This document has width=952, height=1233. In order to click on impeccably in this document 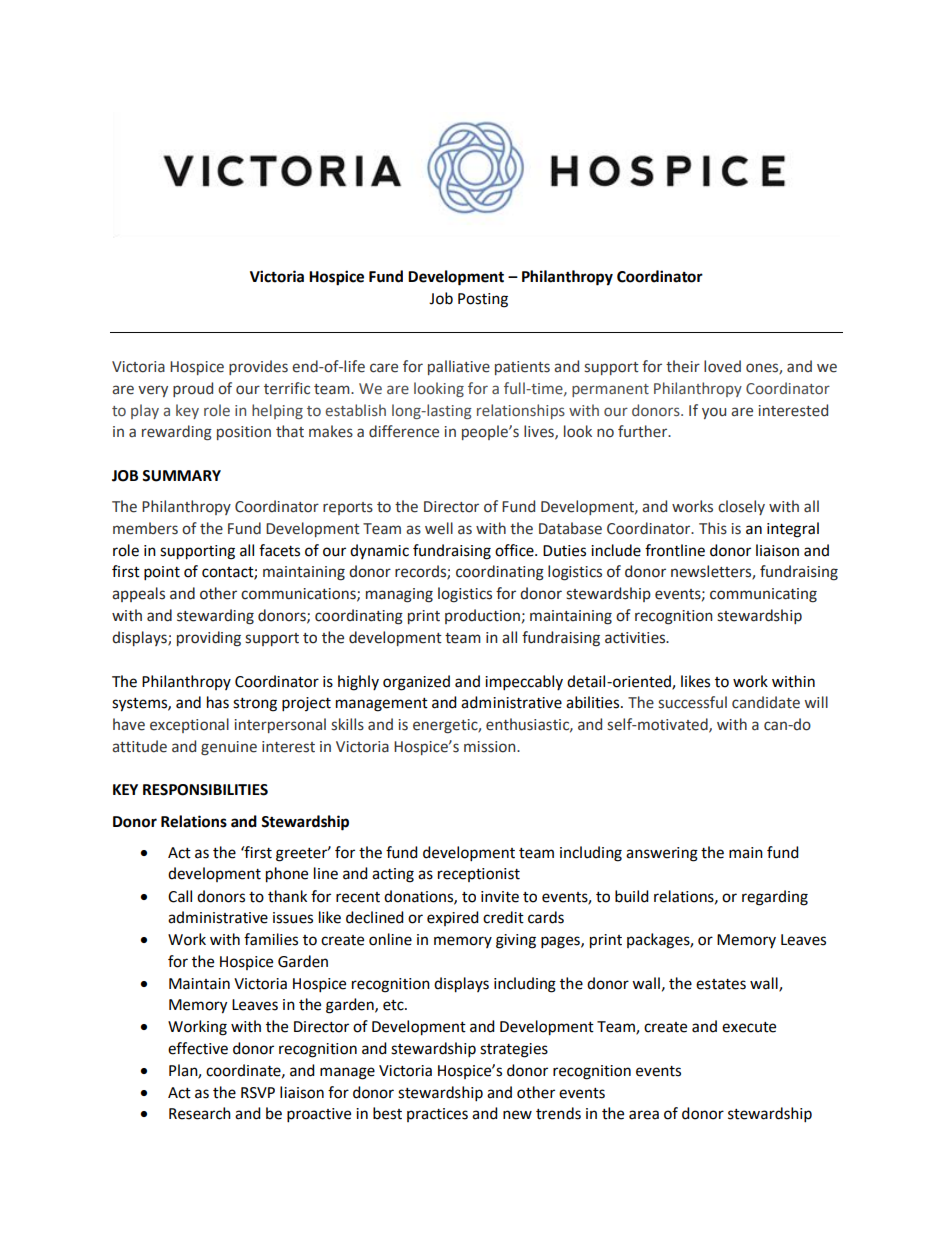, I will do `click(524, 683)`.
